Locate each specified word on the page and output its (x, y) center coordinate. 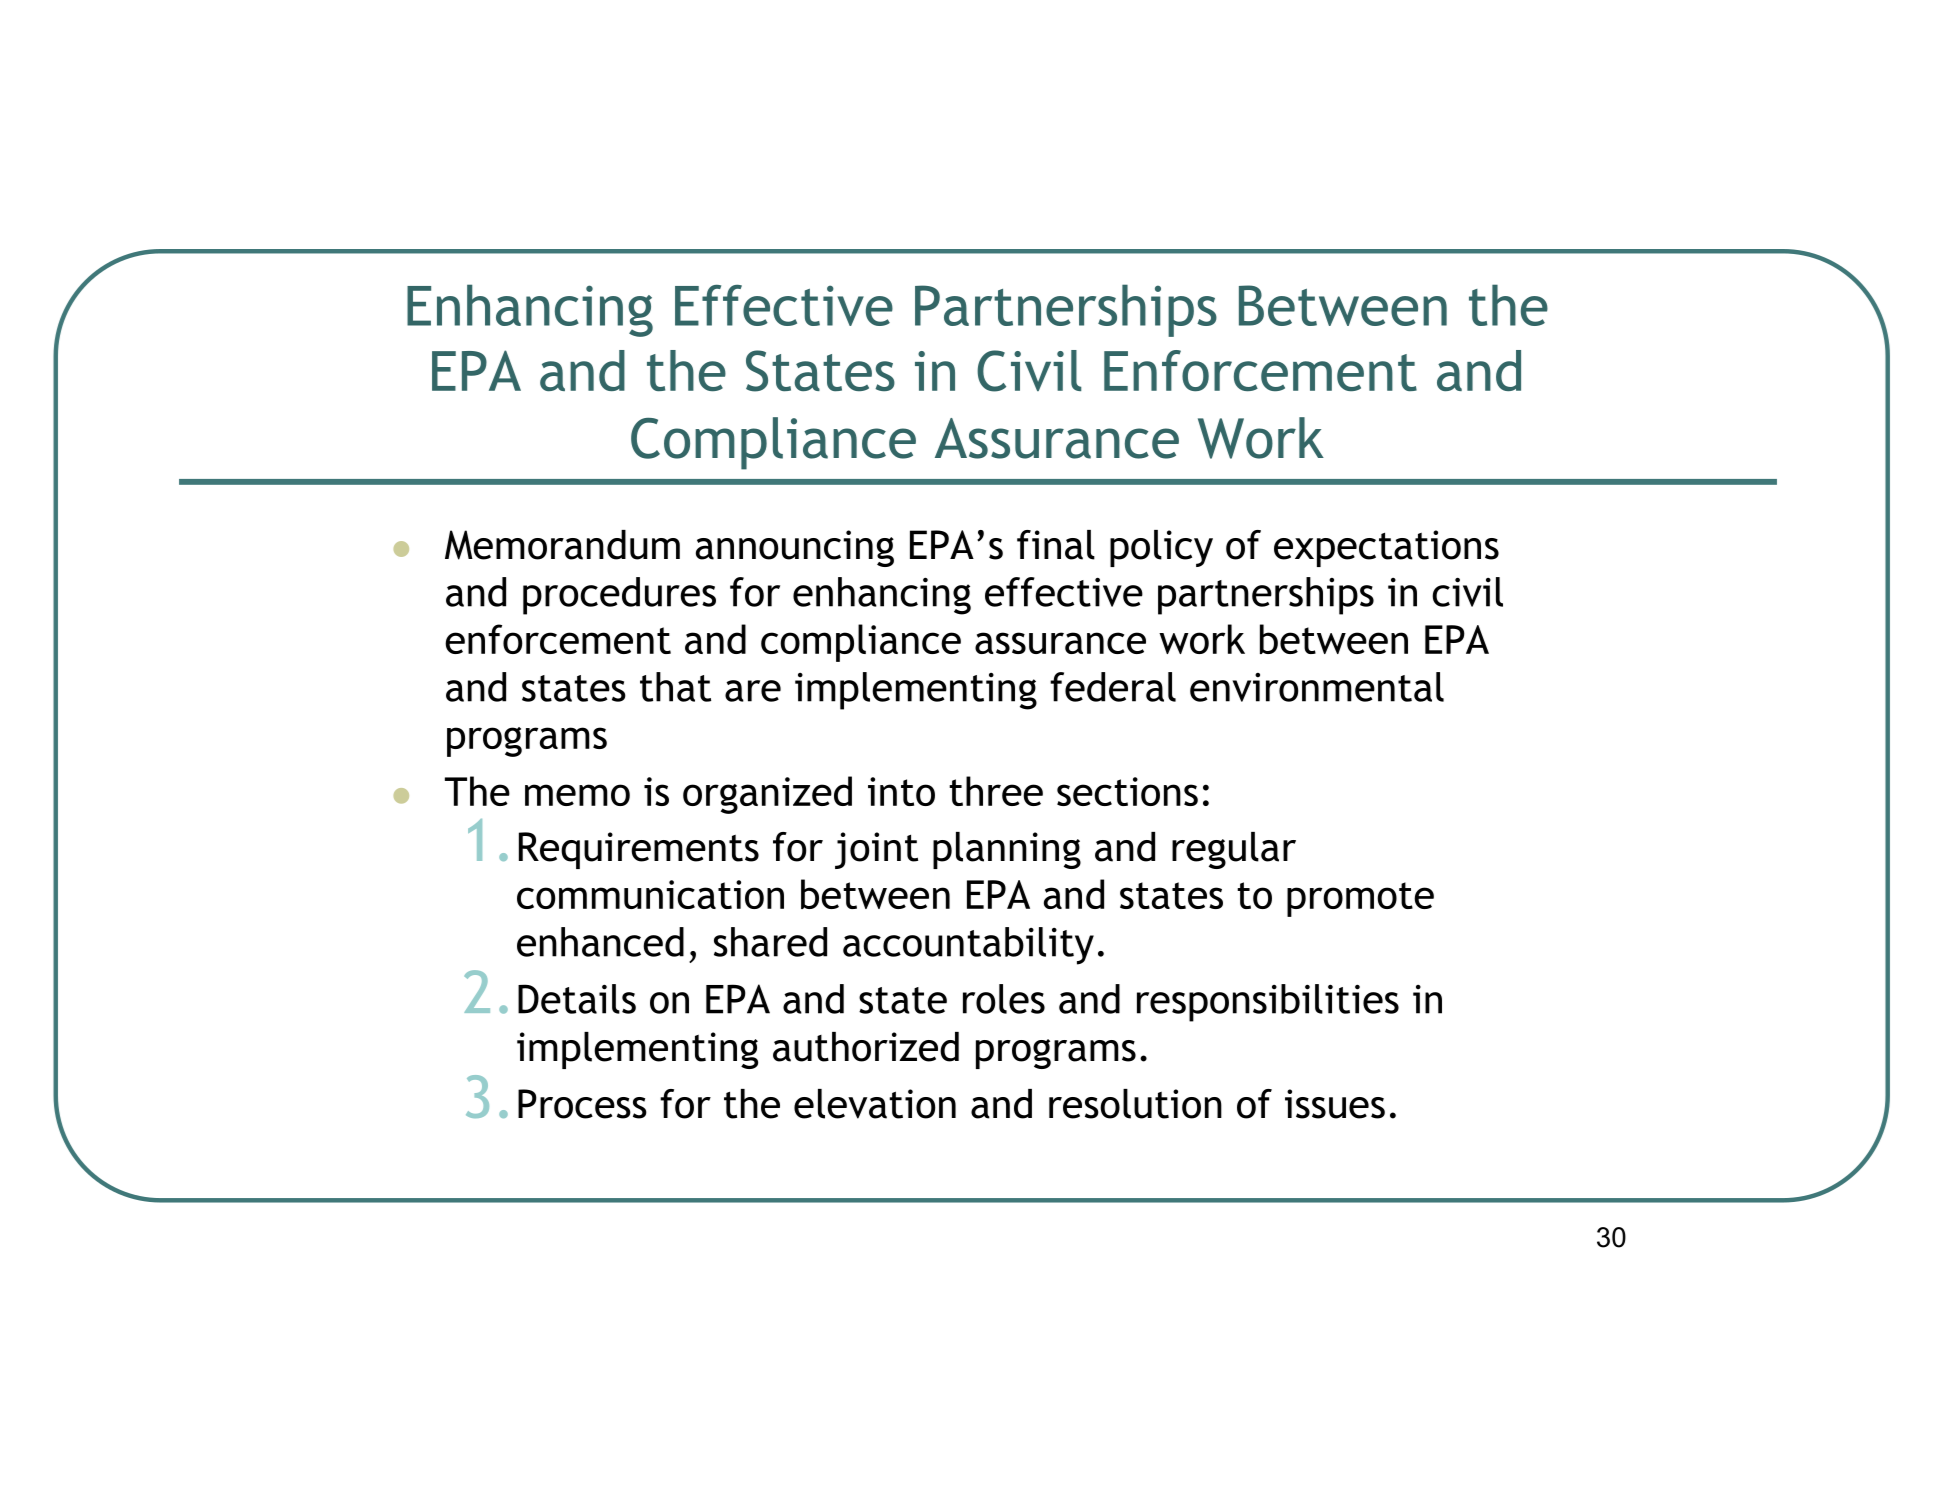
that (675, 687)
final (1056, 545)
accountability (968, 946)
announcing (795, 548)
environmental (1317, 687)
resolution (1135, 1104)
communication (650, 894)
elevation (875, 1104)
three (996, 791)
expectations (1386, 548)
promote (1360, 899)
